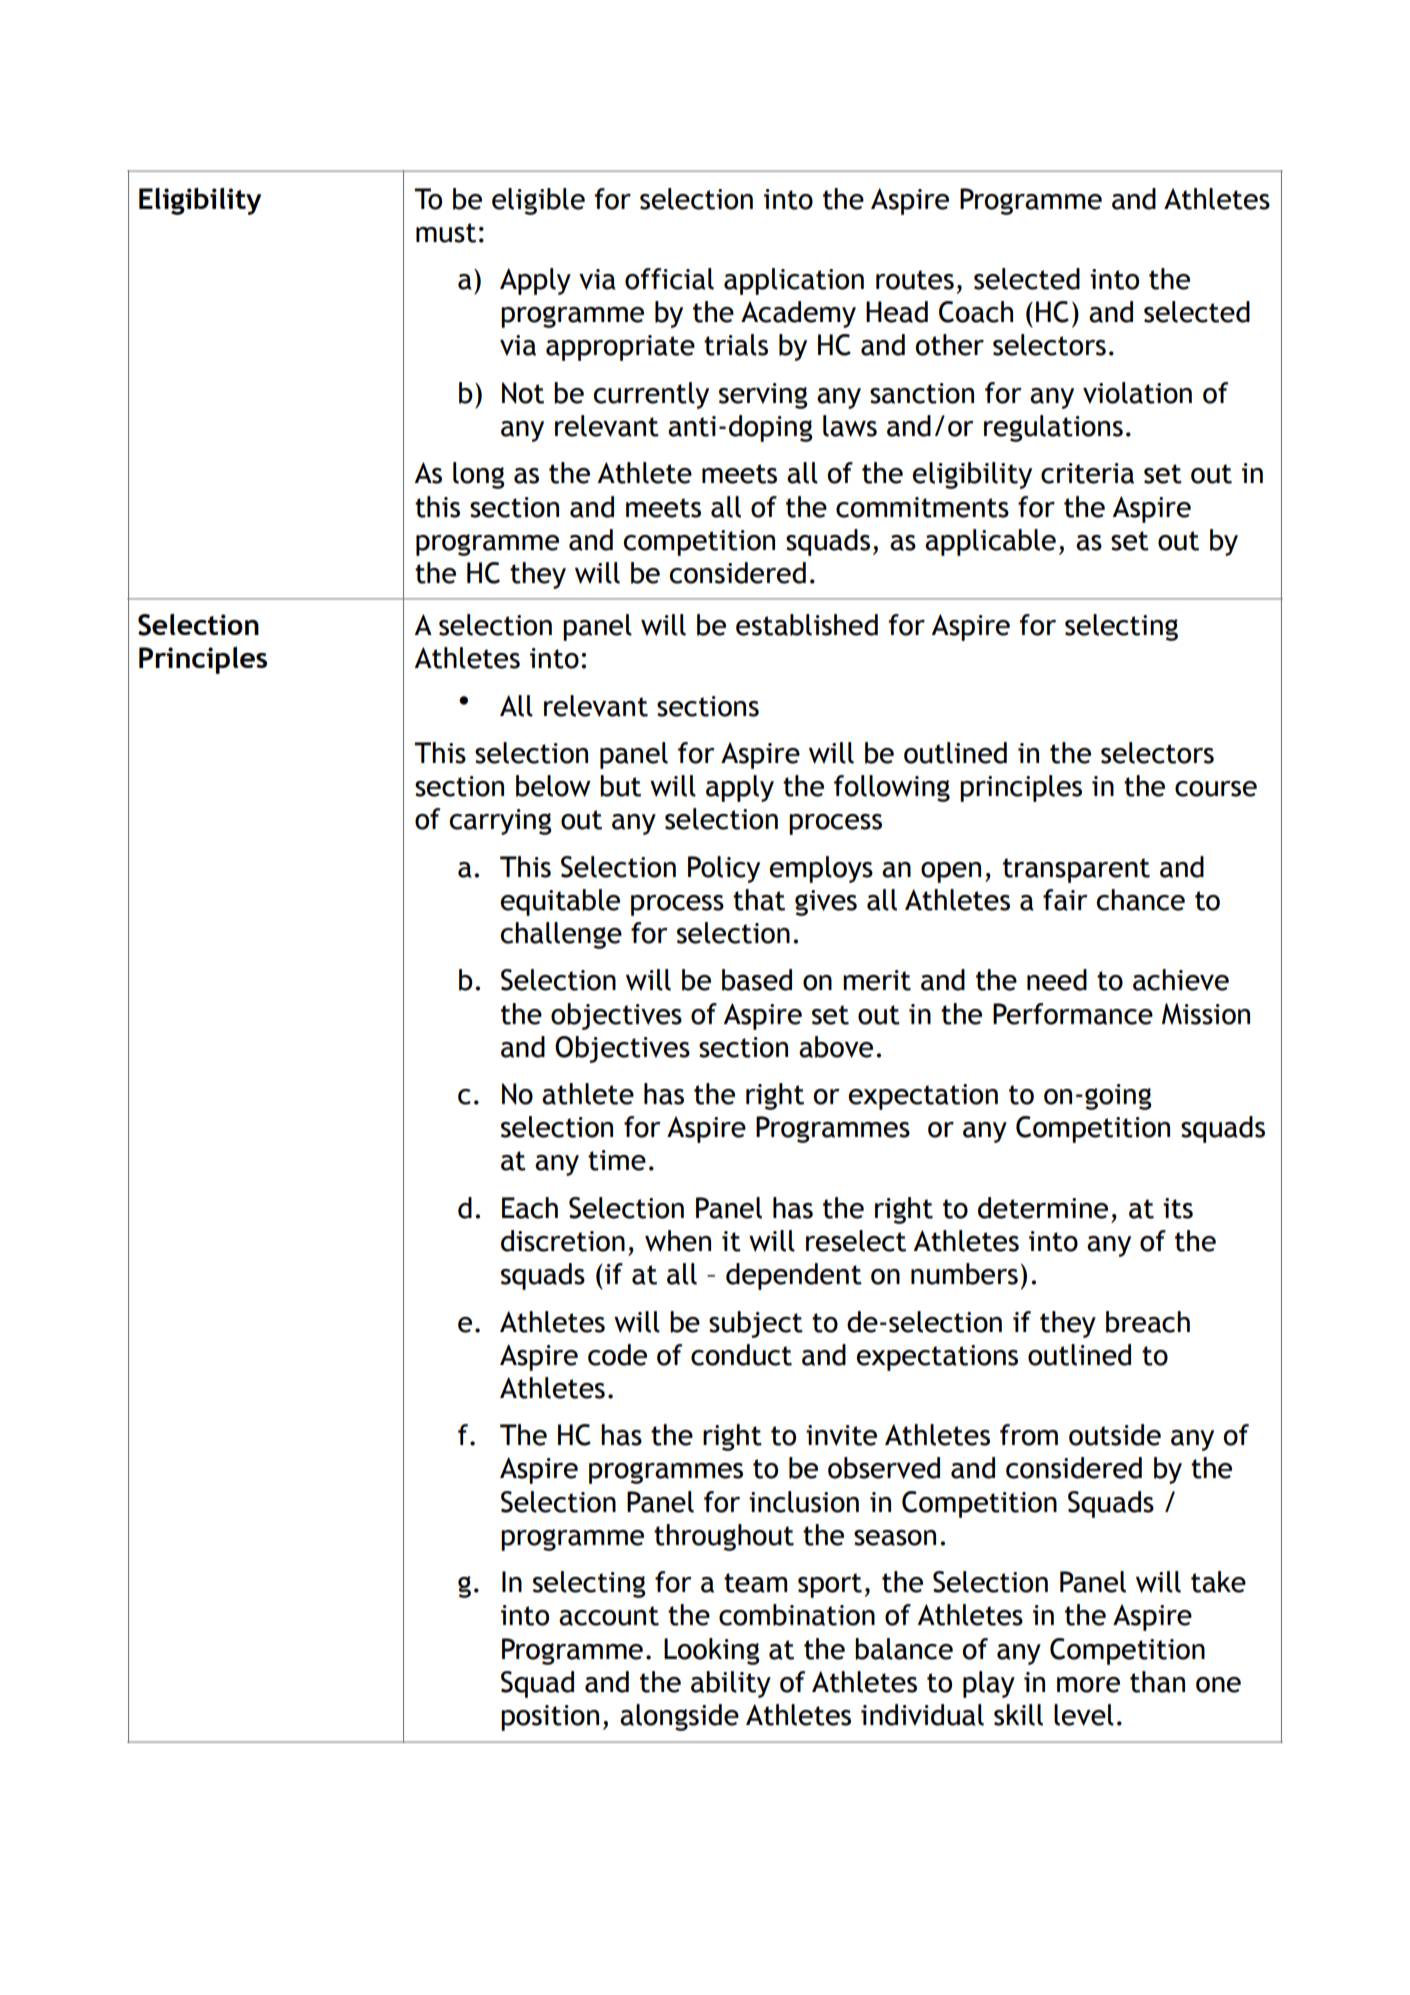 This image has height=1995, width=1410. Describe the element at coordinates (553, 786) in the image. I see `below` at that location.
